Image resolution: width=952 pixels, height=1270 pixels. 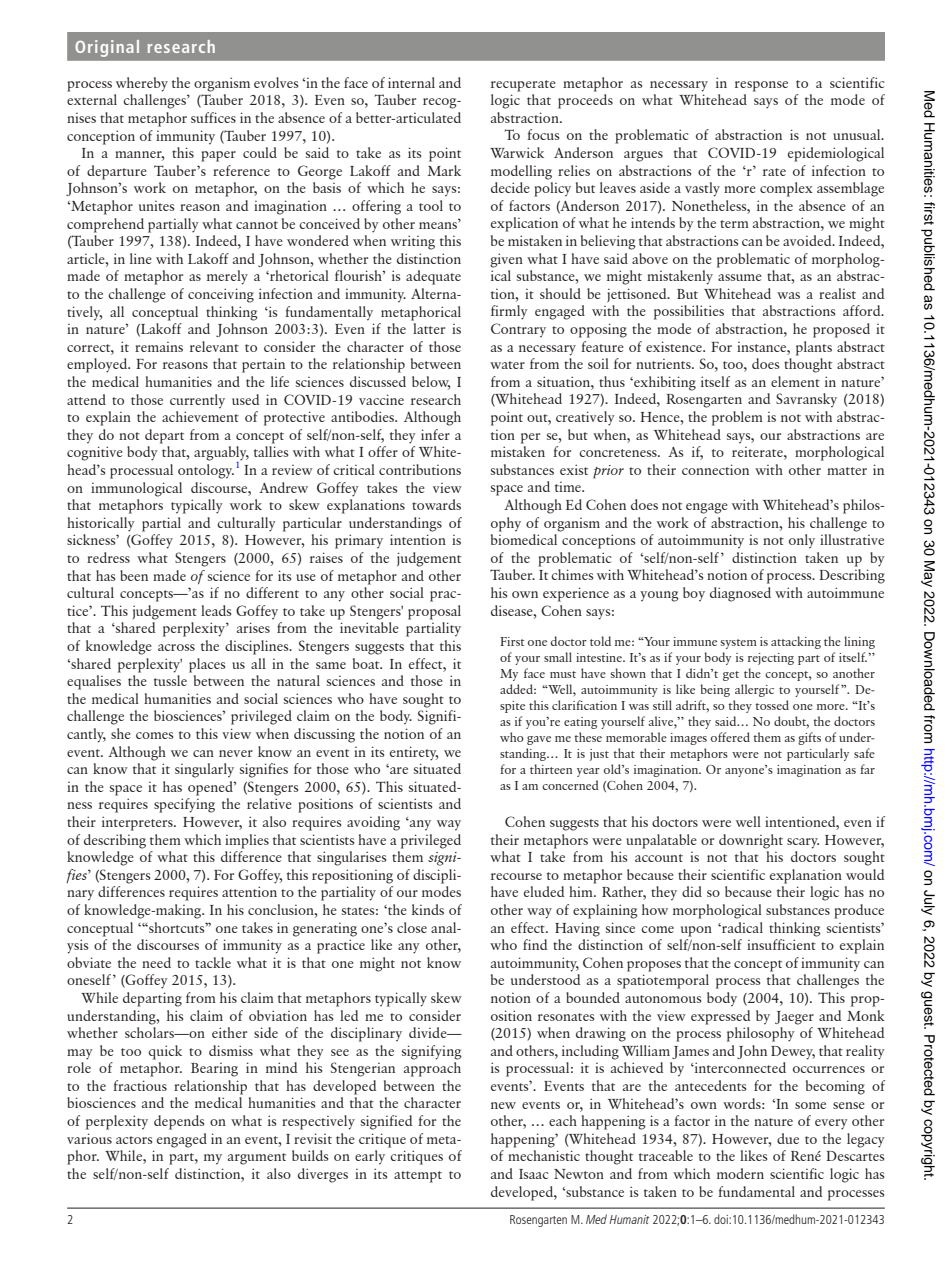 What do you see at coordinates (411, 82) in the document?
I see `internal` at bounding box center [411, 82].
